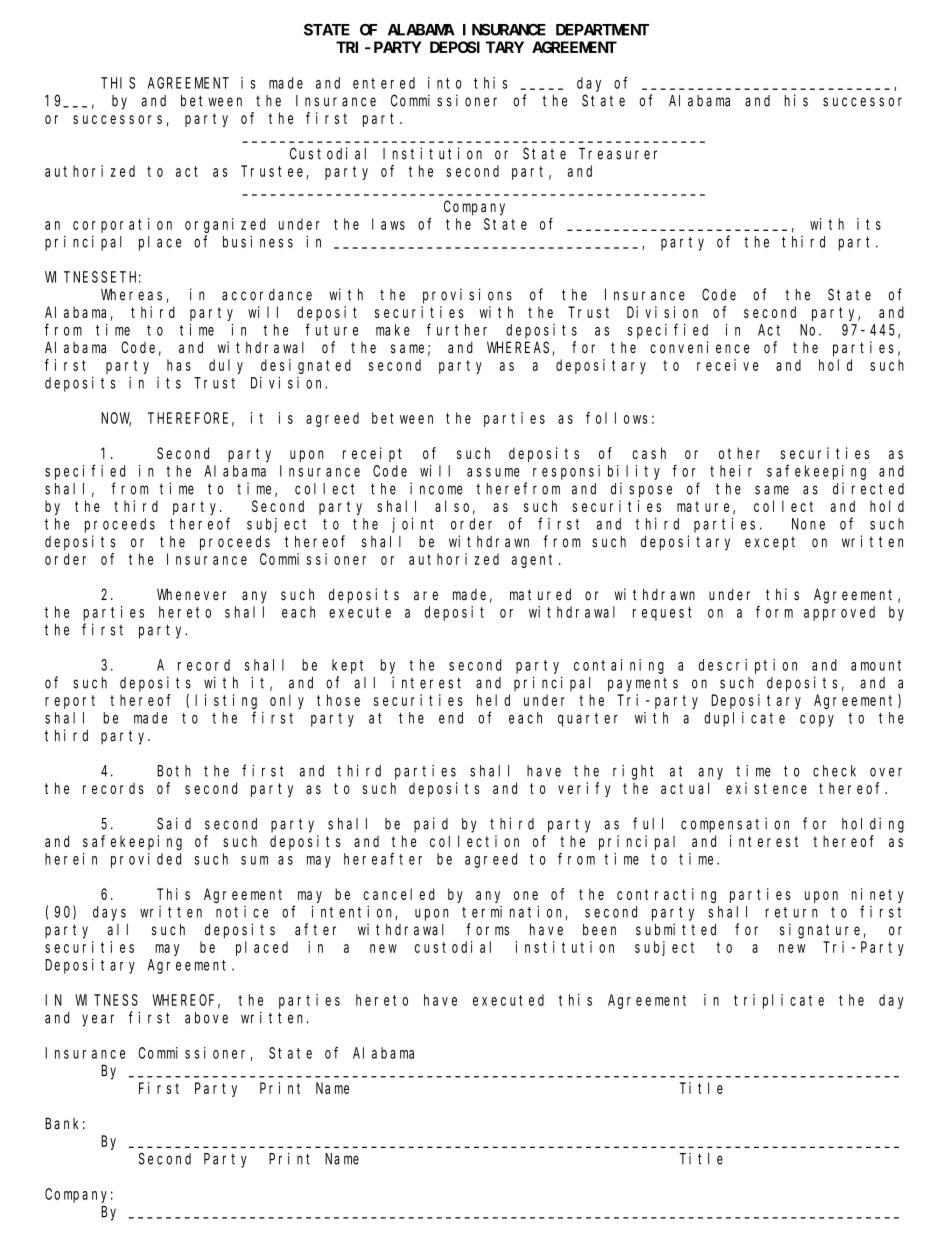 The height and width of the screenshot is (1233, 952). What do you see at coordinates (431, 825) in the screenshot?
I see `paid` at bounding box center [431, 825].
